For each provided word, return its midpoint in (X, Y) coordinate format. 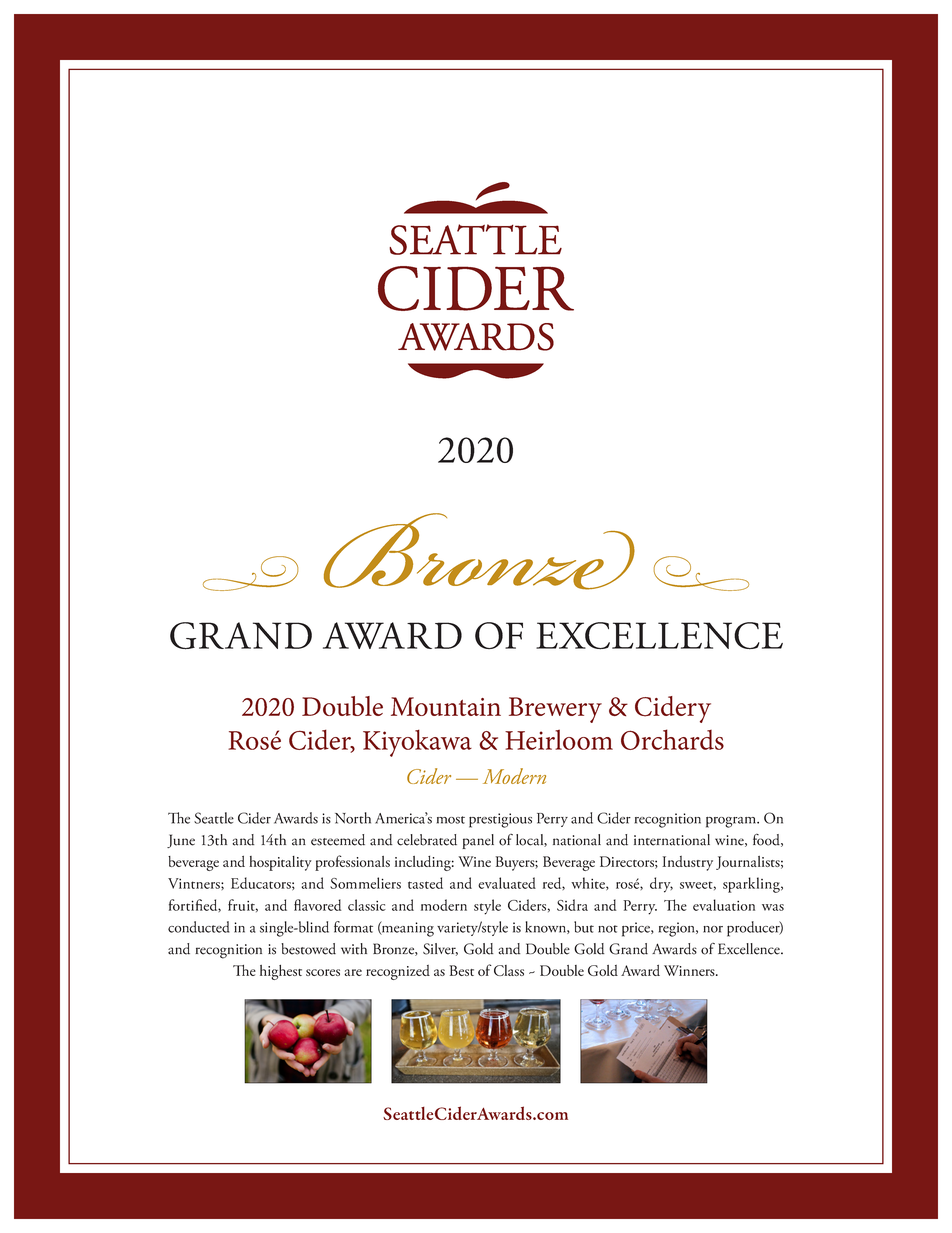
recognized (398, 972)
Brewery (555, 710)
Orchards (672, 739)
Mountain (446, 706)
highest (281, 972)
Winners (690, 970)
